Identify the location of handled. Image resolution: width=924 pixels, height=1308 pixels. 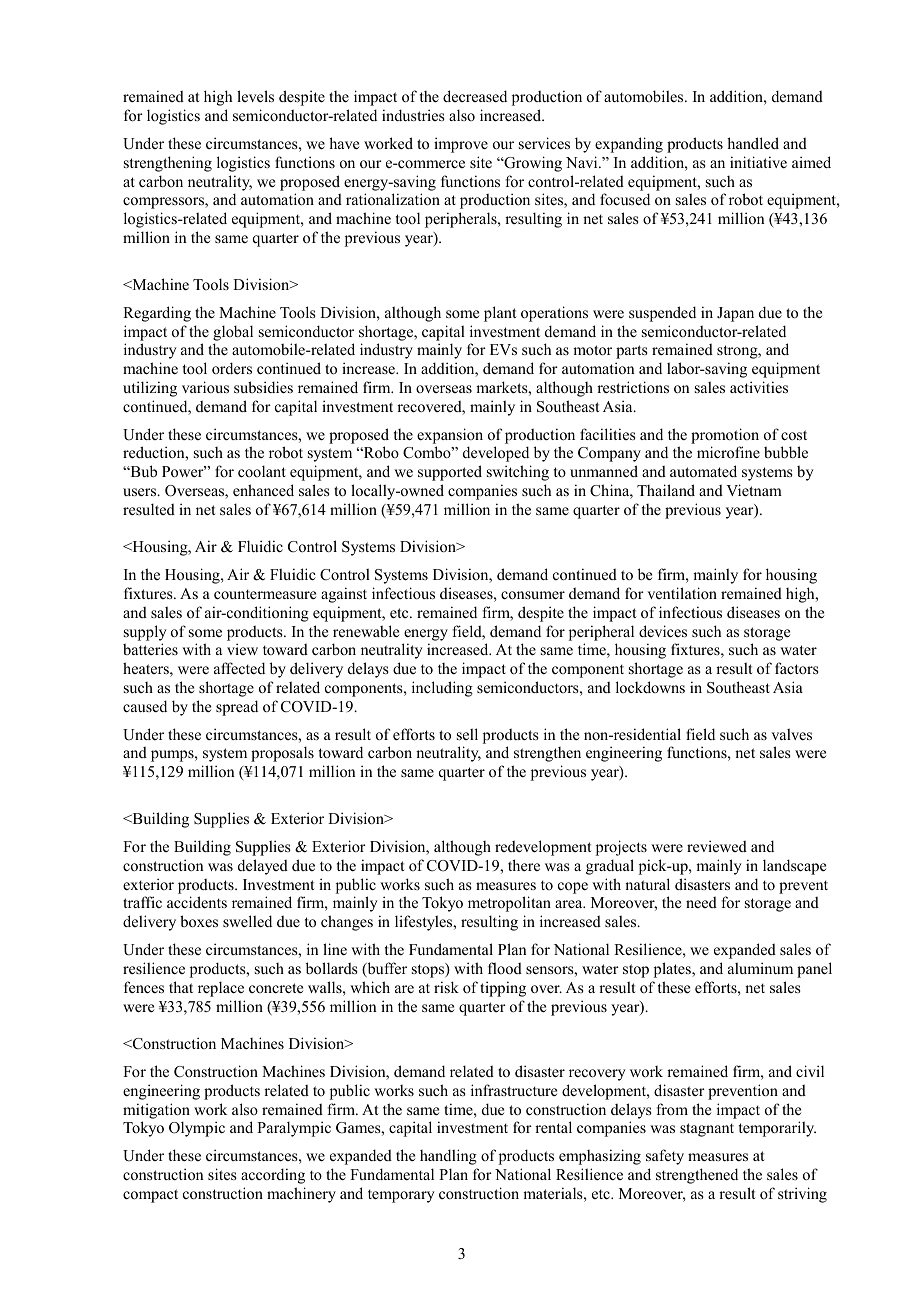
(753, 143).
